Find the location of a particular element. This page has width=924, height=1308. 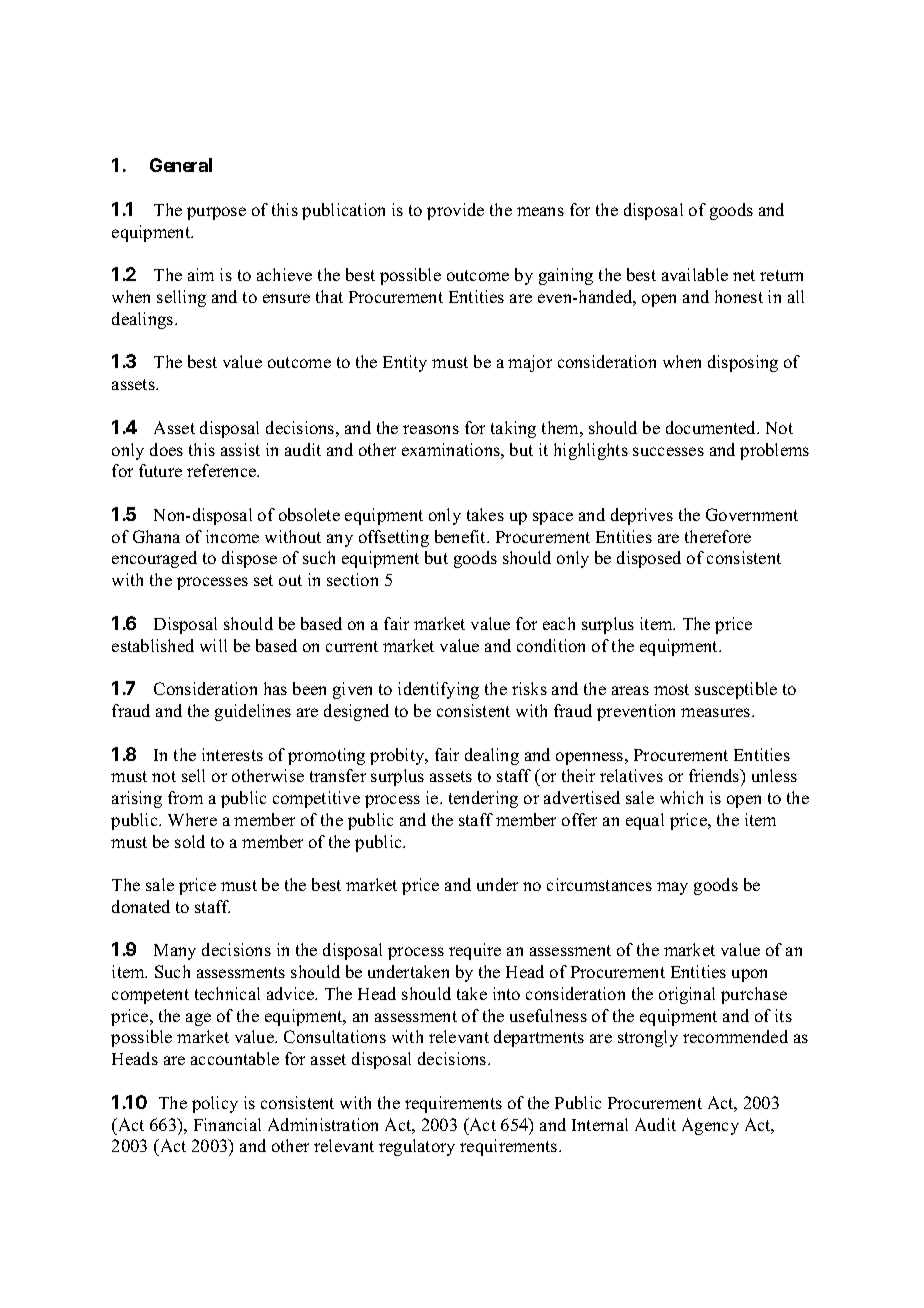

benefit is located at coordinates (462, 536).
